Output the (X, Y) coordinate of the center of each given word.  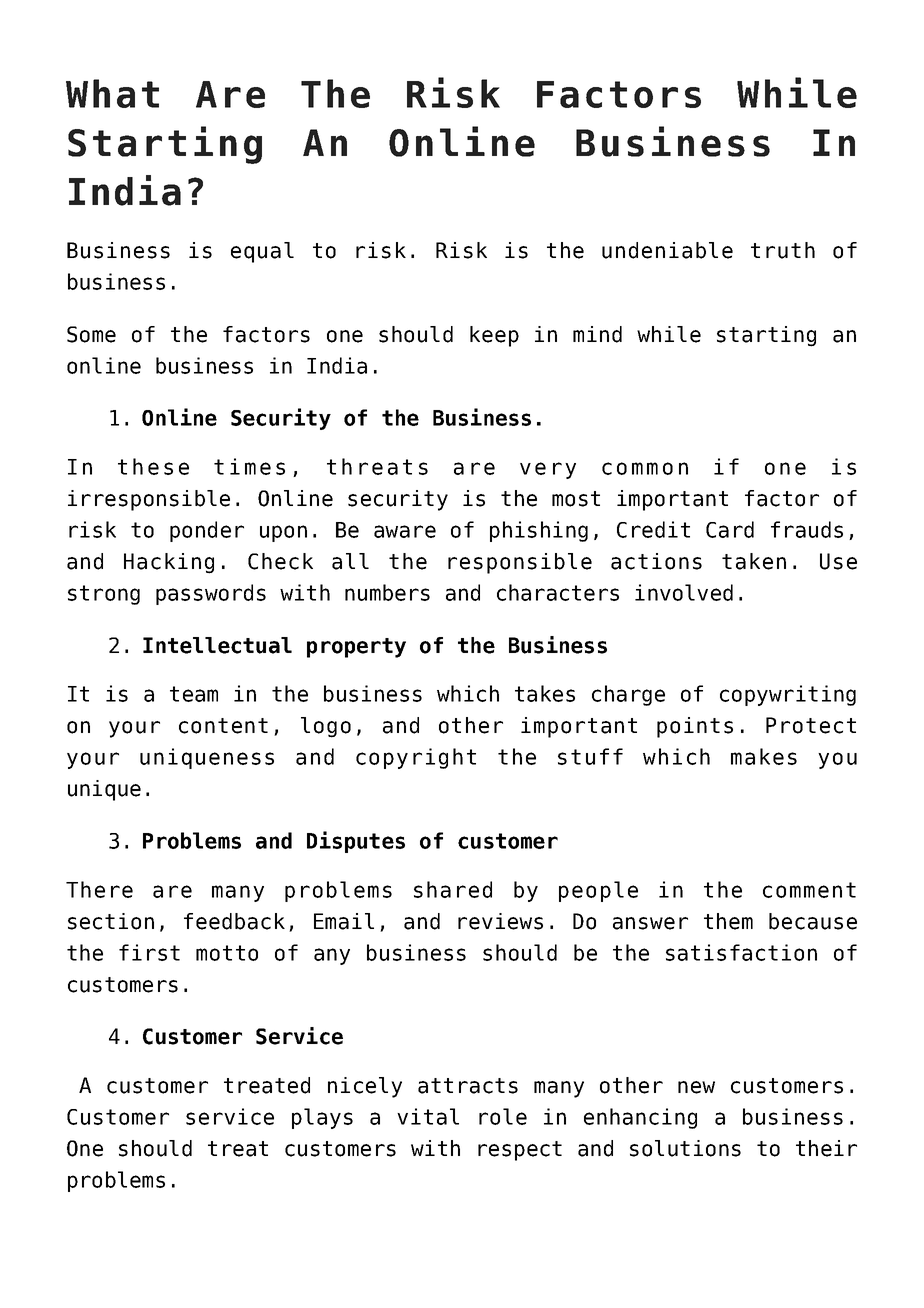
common (645, 468)
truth (783, 250)
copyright (416, 758)
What (112, 93)
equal (262, 252)
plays (322, 1118)
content (223, 726)
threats (377, 466)
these (153, 466)
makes (764, 756)
